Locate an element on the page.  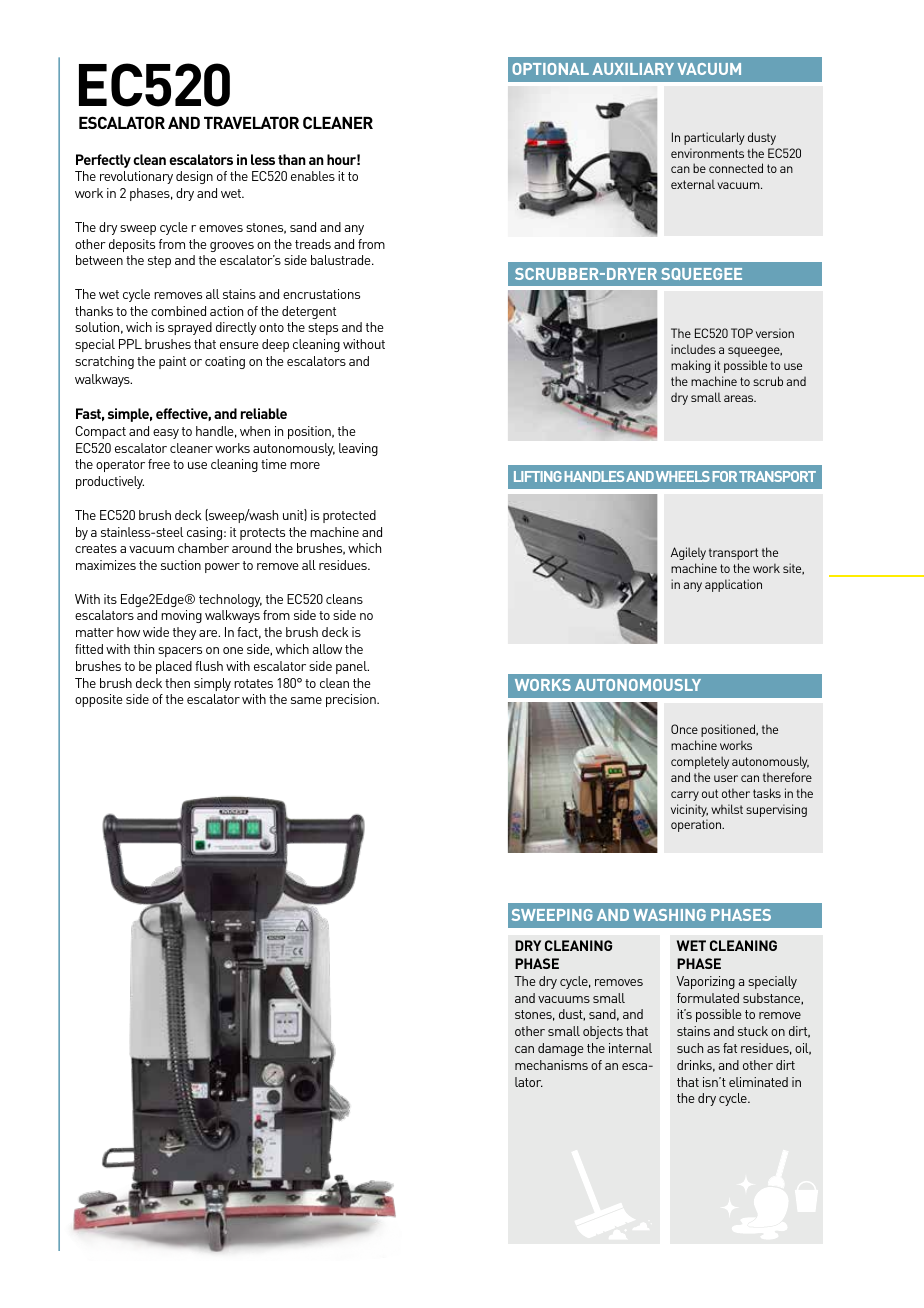
protected is located at coordinates (349, 516).
